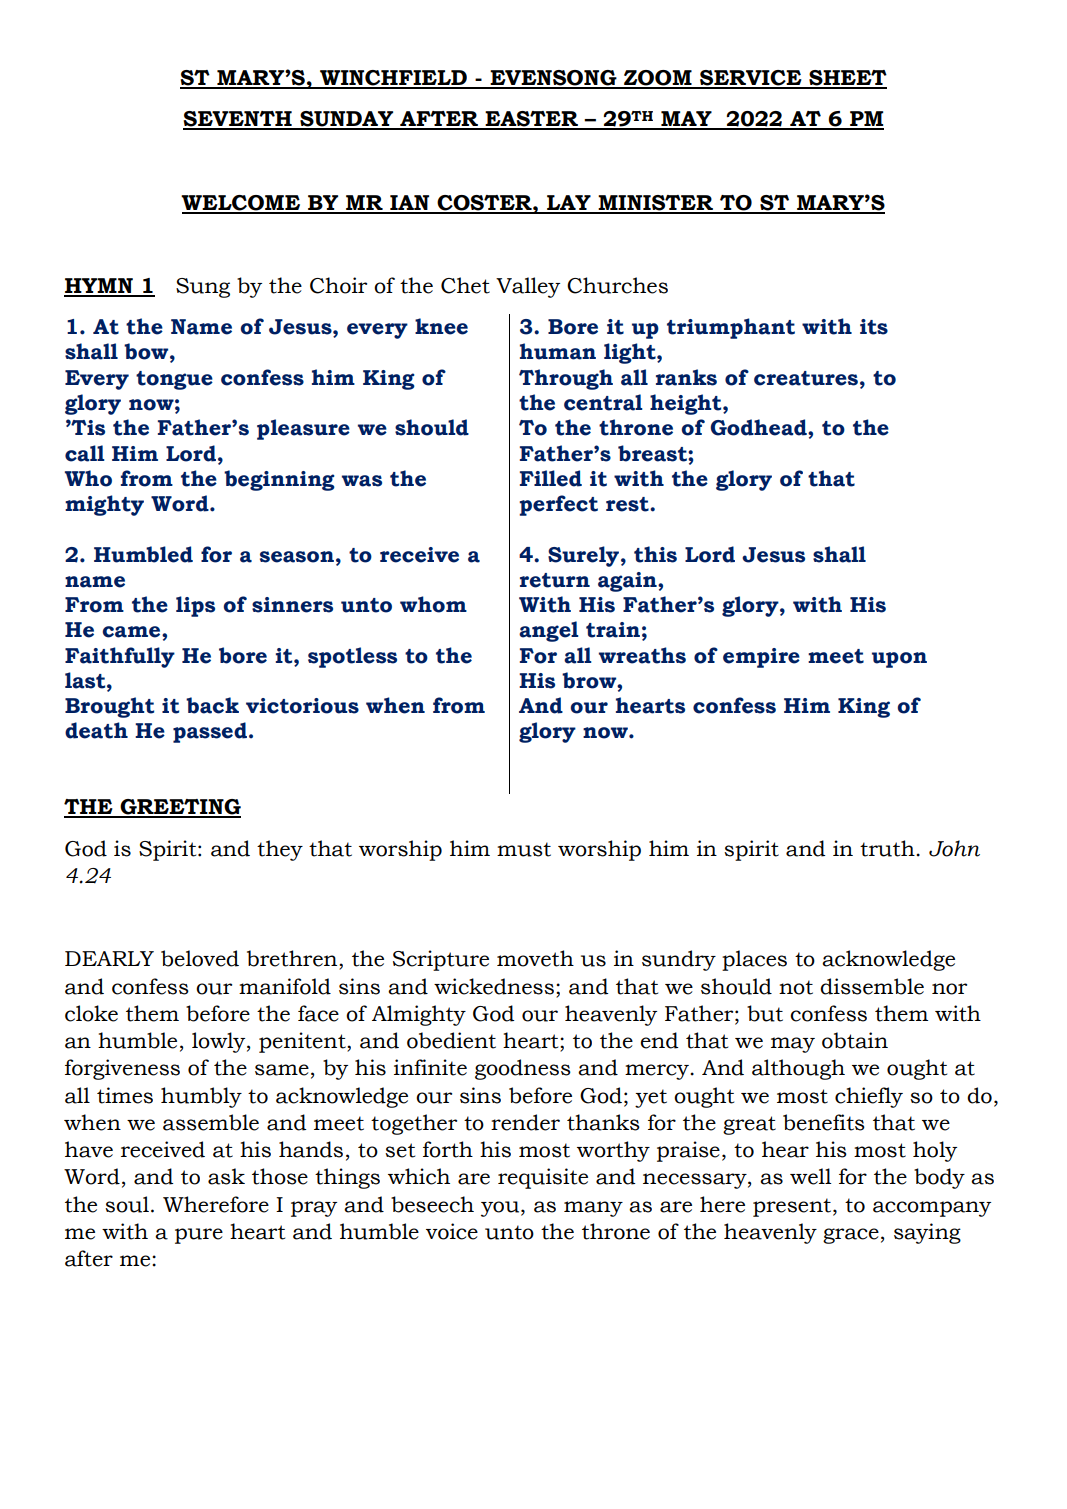 This page has width=1067, height=1509. What do you see at coordinates (212, 705) in the page?
I see `back` at bounding box center [212, 705].
